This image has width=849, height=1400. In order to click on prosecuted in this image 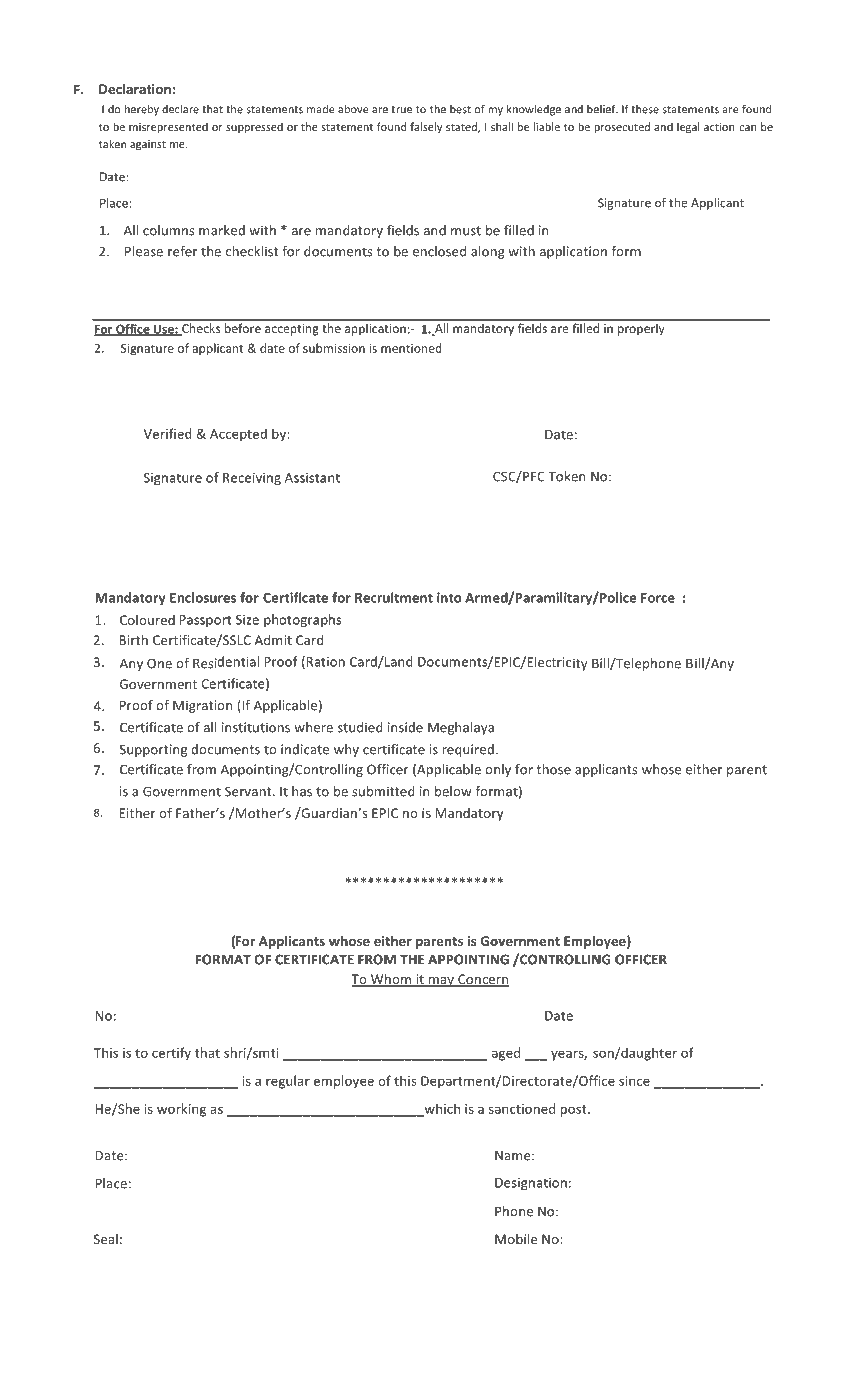, I will do `click(622, 127)`.
